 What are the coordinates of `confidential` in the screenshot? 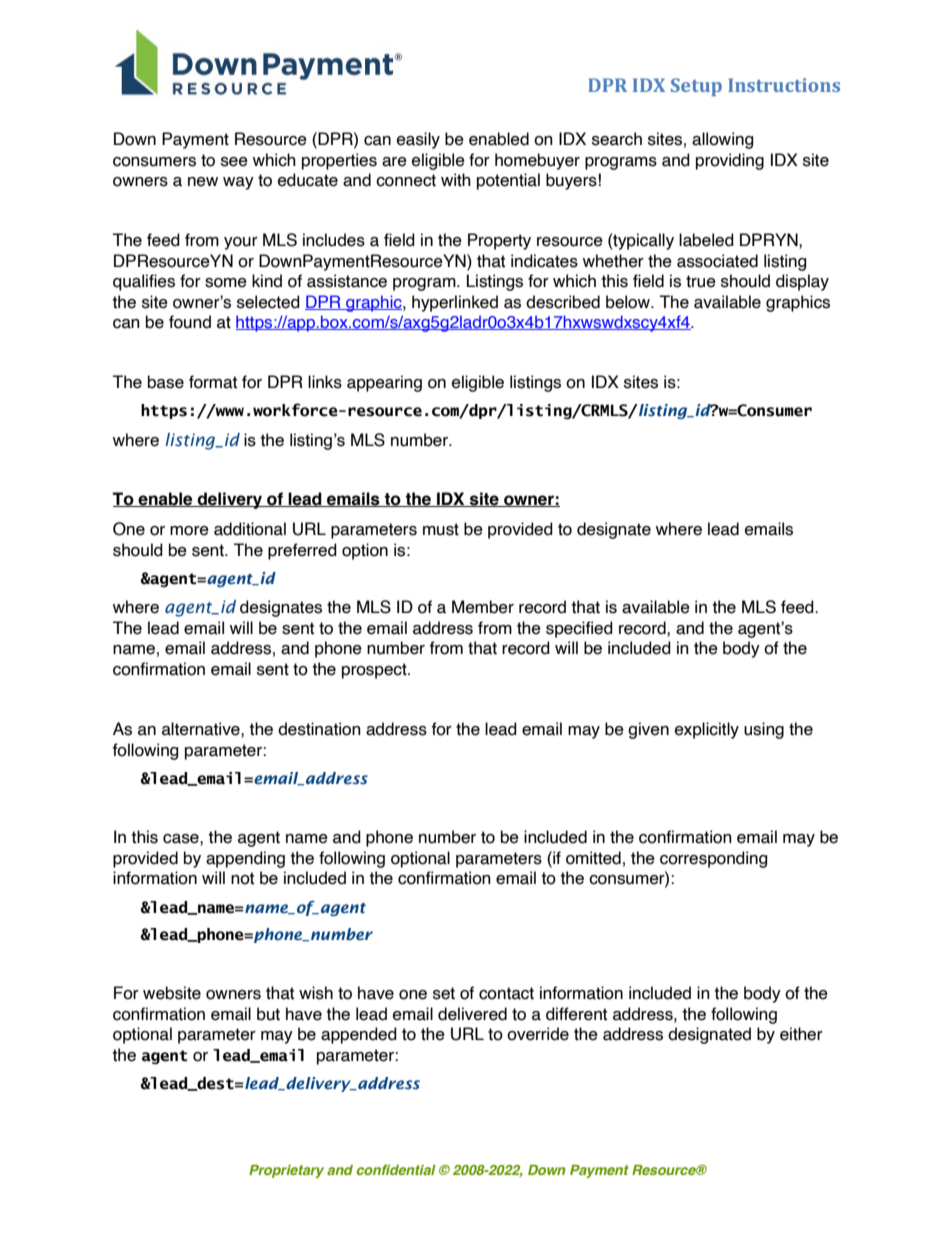 It's located at (396, 1169).
